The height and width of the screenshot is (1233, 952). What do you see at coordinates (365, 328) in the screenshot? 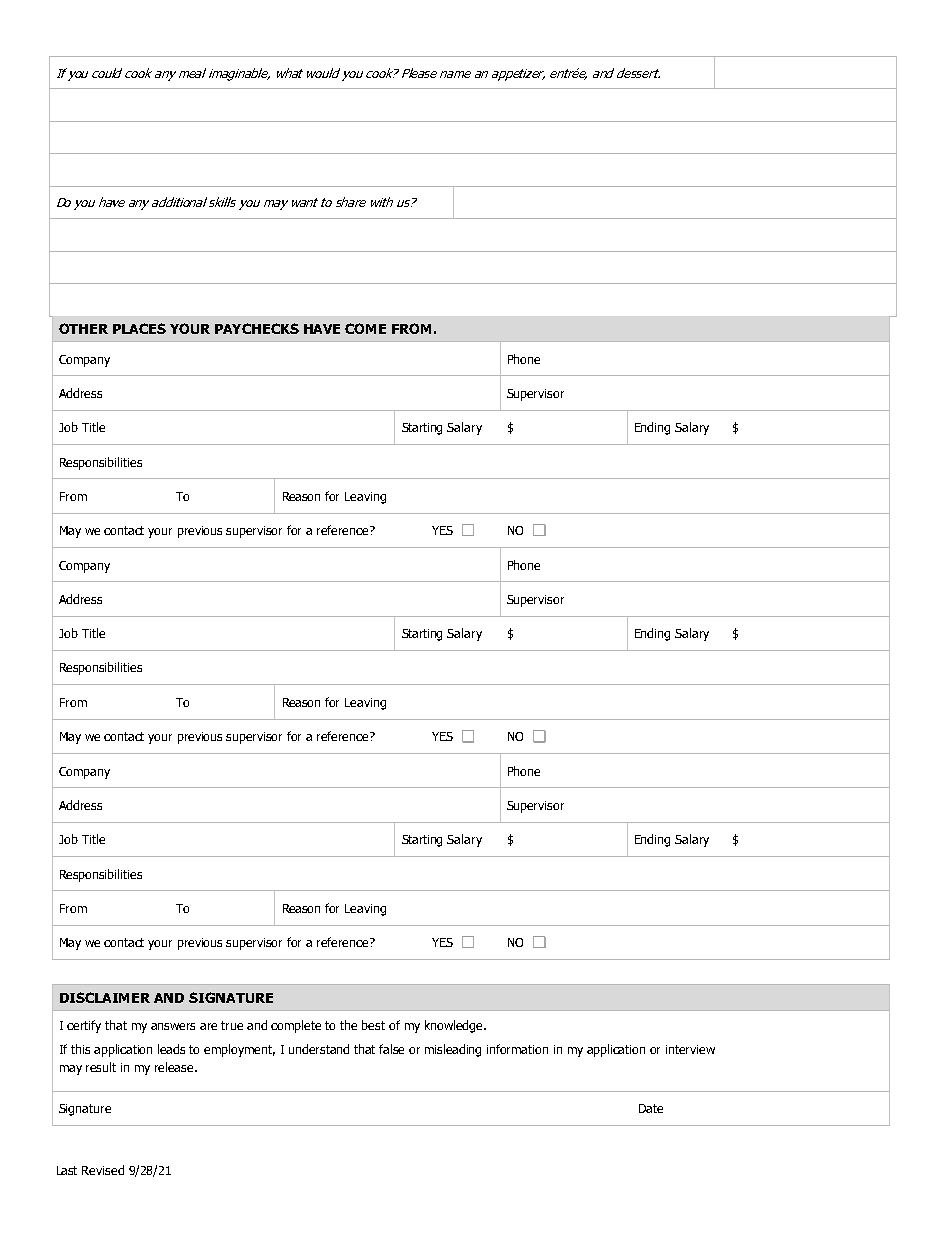
I see `COME` at bounding box center [365, 328].
